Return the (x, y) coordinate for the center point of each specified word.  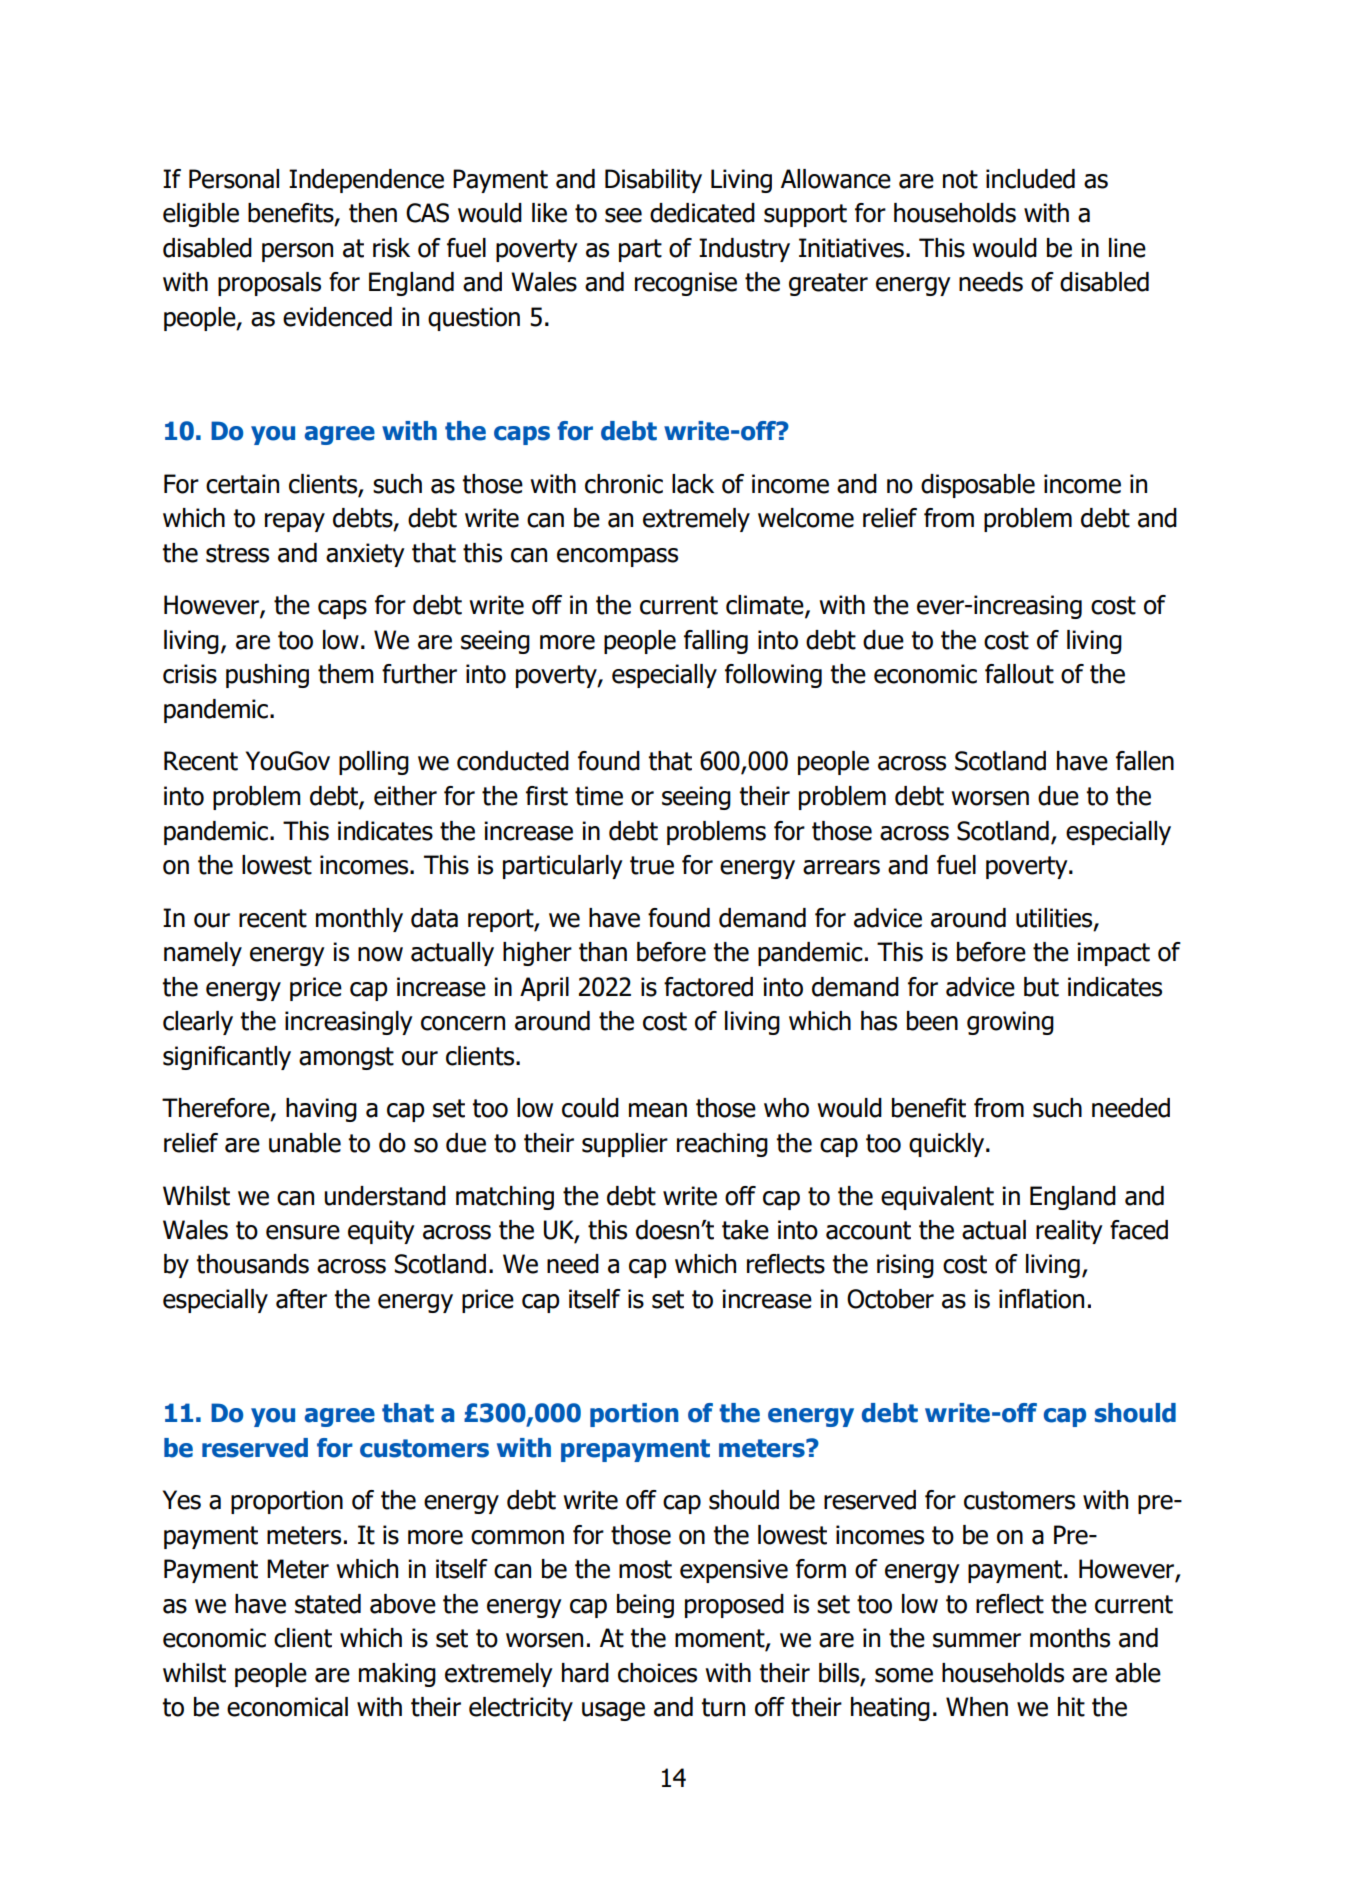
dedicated (702, 213)
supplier (625, 1145)
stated (328, 1604)
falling (716, 642)
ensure (303, 1232)
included (1030, 179)
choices (657, 1673)
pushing (267, 676)
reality (1069, 1232)
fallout (1019, 674)
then (373, 213)
